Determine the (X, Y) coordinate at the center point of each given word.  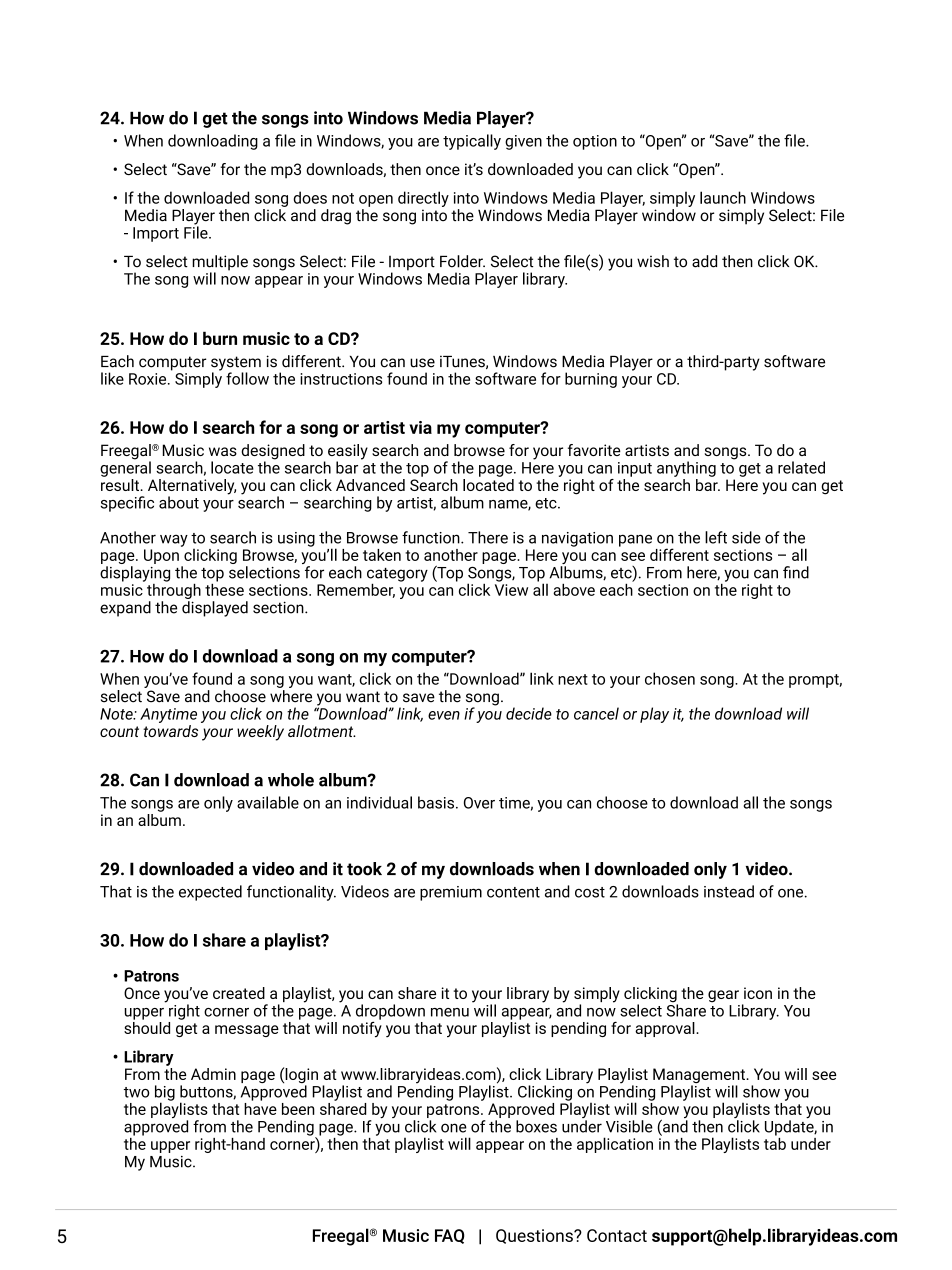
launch (723, 197)
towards (170, 731)
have (260, 1107)
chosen (670, 678)
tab (775, 1142)
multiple (220, 264)
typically (472, 142)
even (444, 715)
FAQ (450, 1236)
